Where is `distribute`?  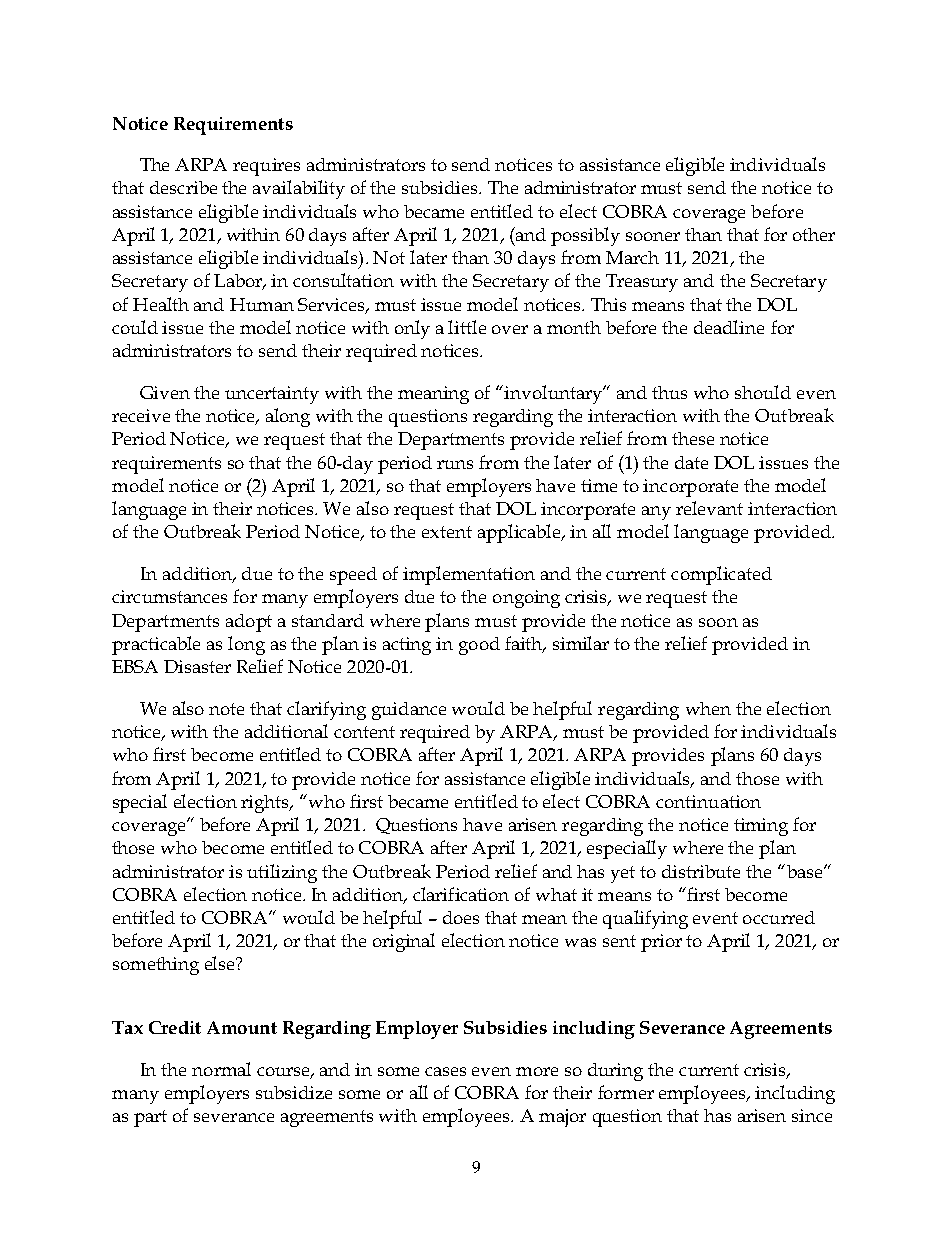
distribute is located at coordinates (701, 871).
